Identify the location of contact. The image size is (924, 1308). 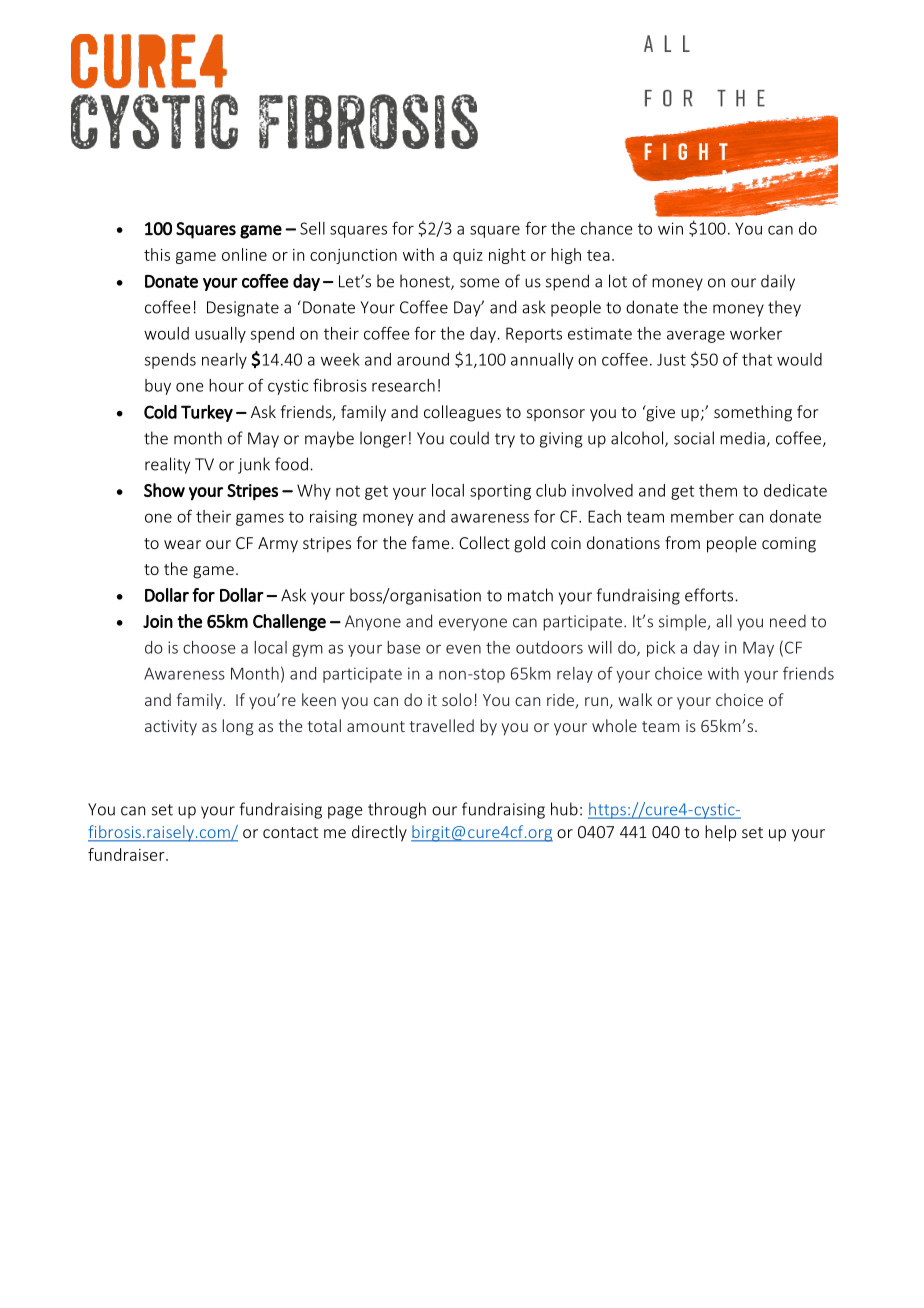
(290, 832).
